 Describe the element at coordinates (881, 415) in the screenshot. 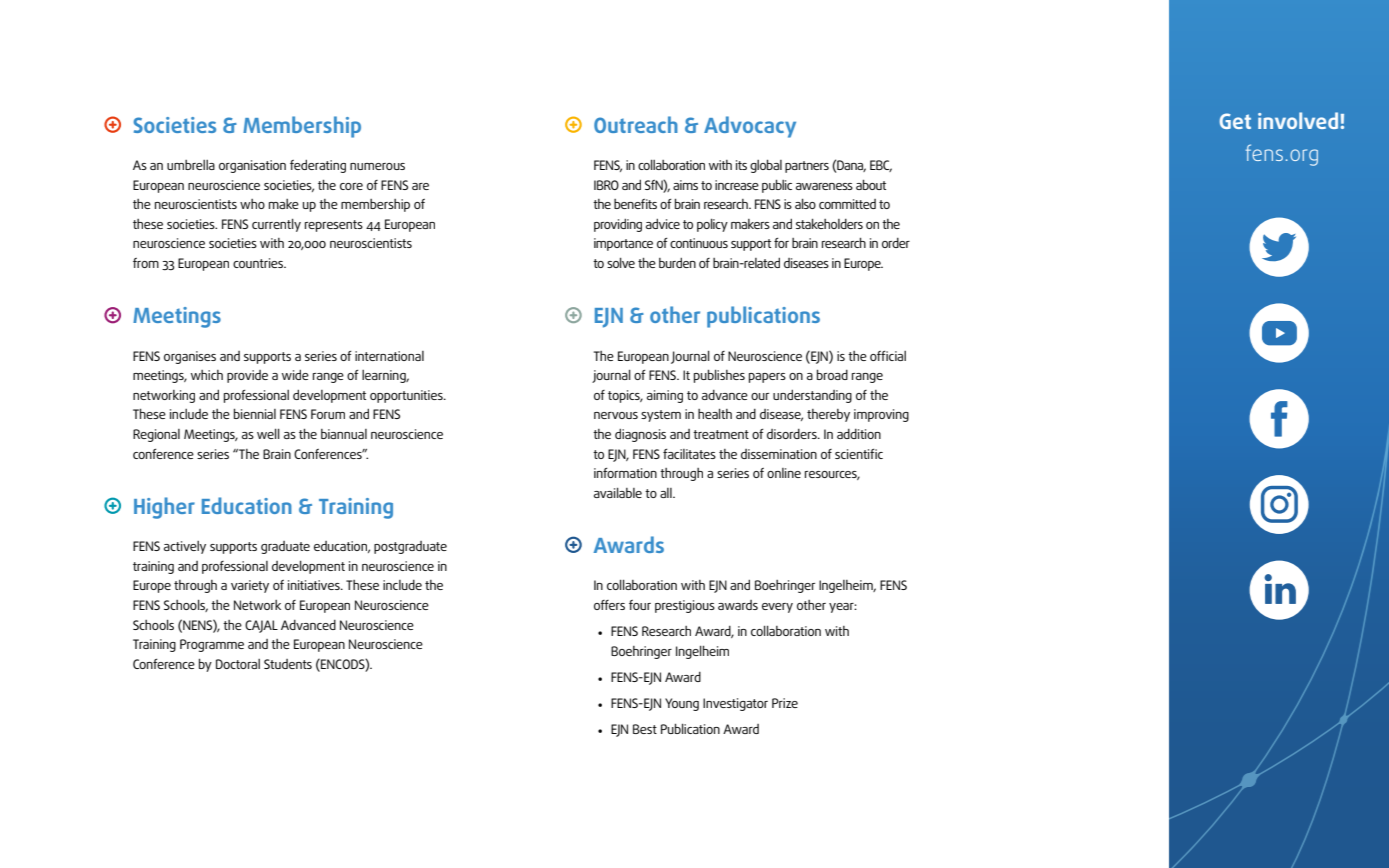

I see `improving` at that location.
